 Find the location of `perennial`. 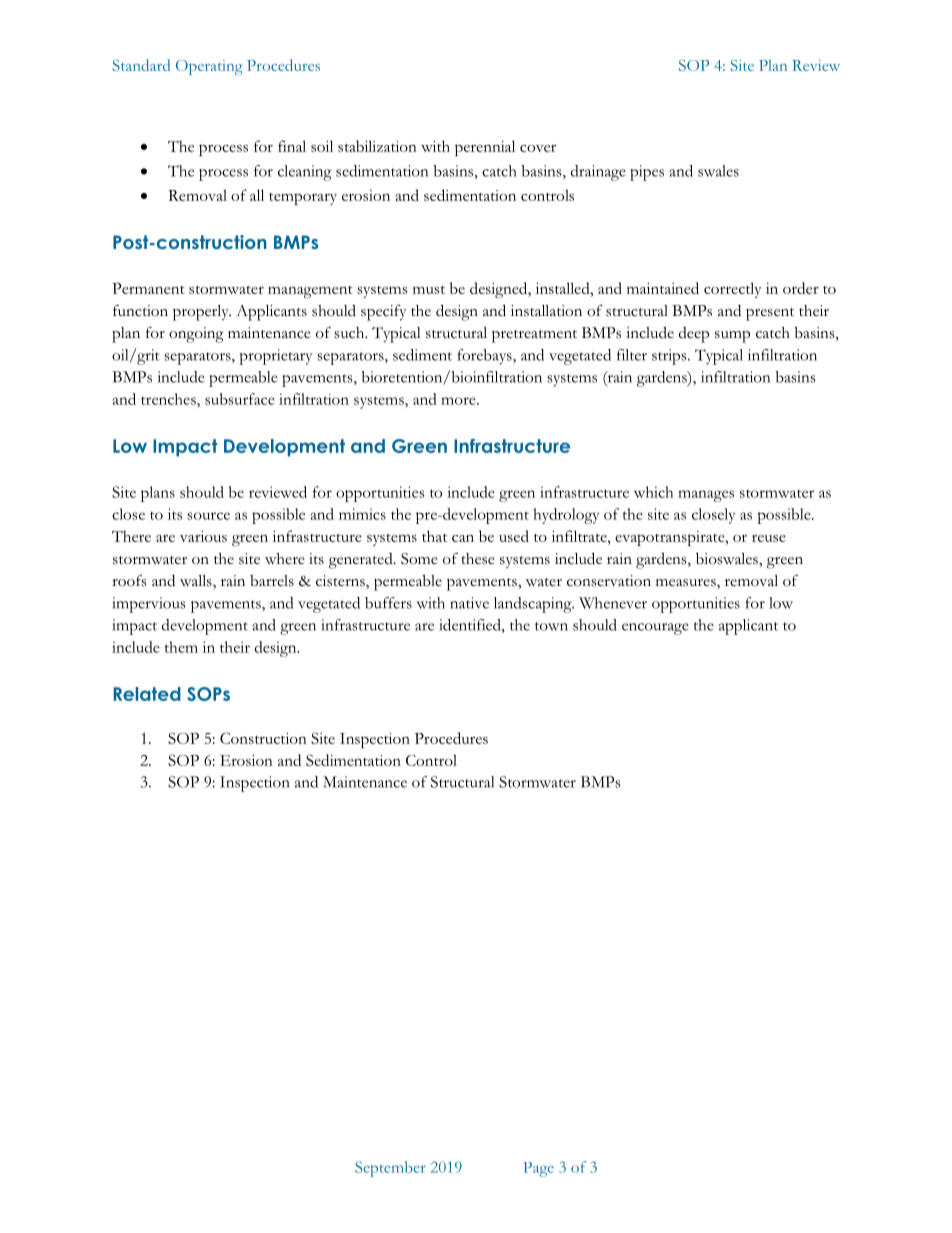

perennial is located at coordinates (485, 148).
